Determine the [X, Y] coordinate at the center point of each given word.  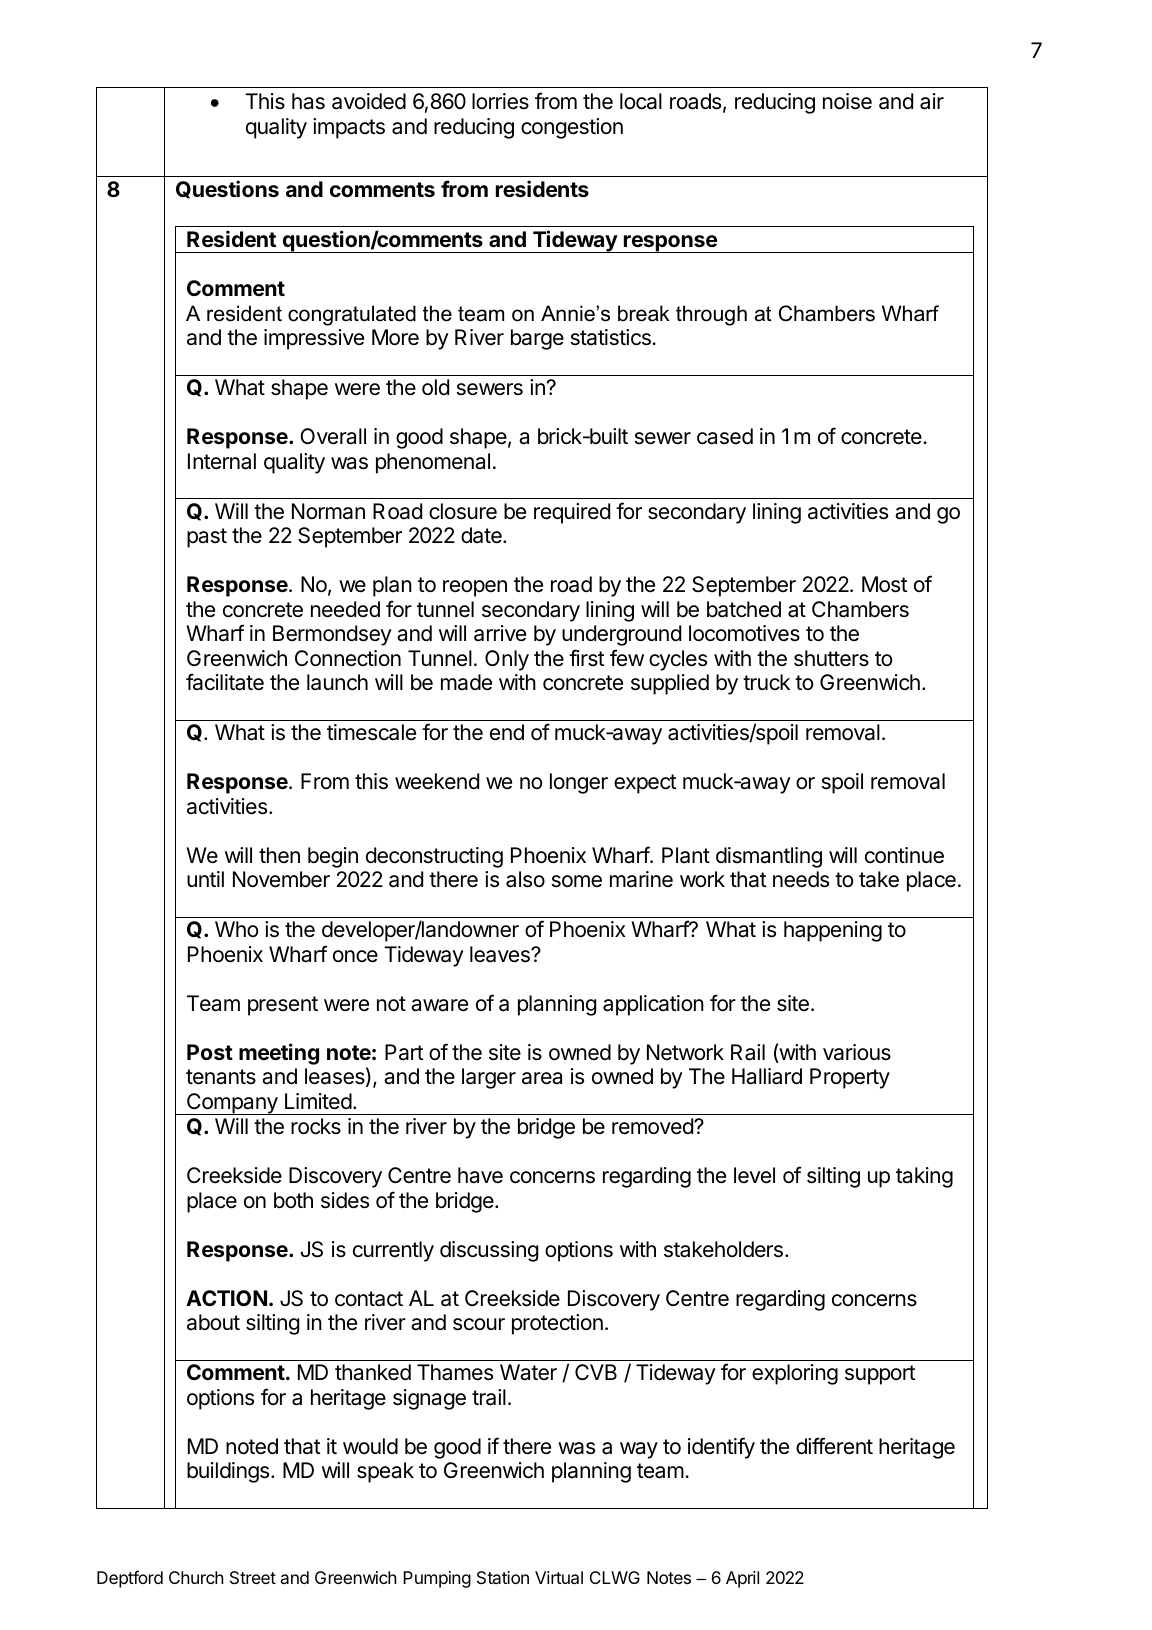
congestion [572, 128]
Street [253, 1577]
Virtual [559, 1577]
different [834, 1446]
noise [847, 101]
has [308, 101]
